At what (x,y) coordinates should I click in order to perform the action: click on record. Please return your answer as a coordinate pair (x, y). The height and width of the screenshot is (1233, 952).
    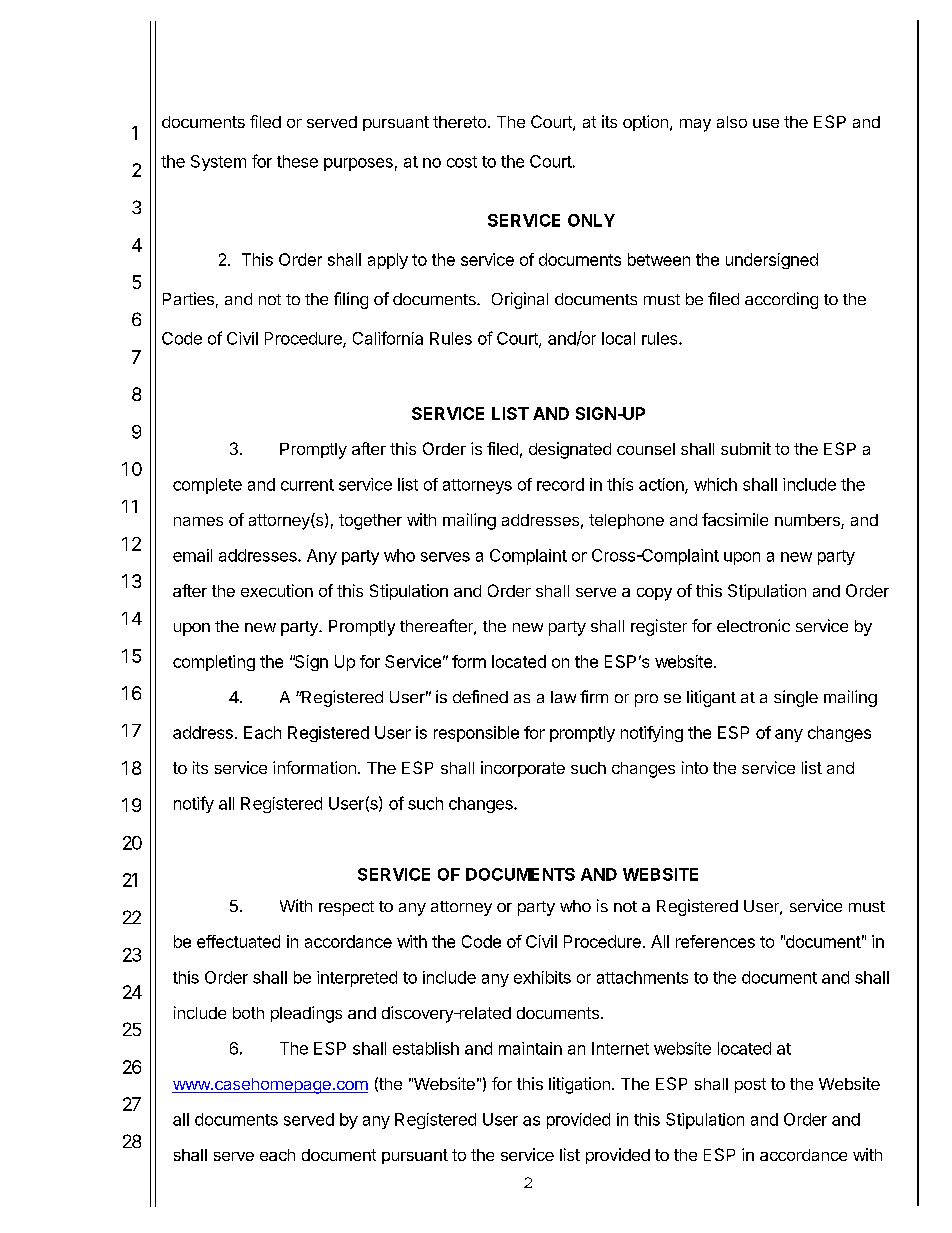
    Looking at the image, I should click on (560, 484).
